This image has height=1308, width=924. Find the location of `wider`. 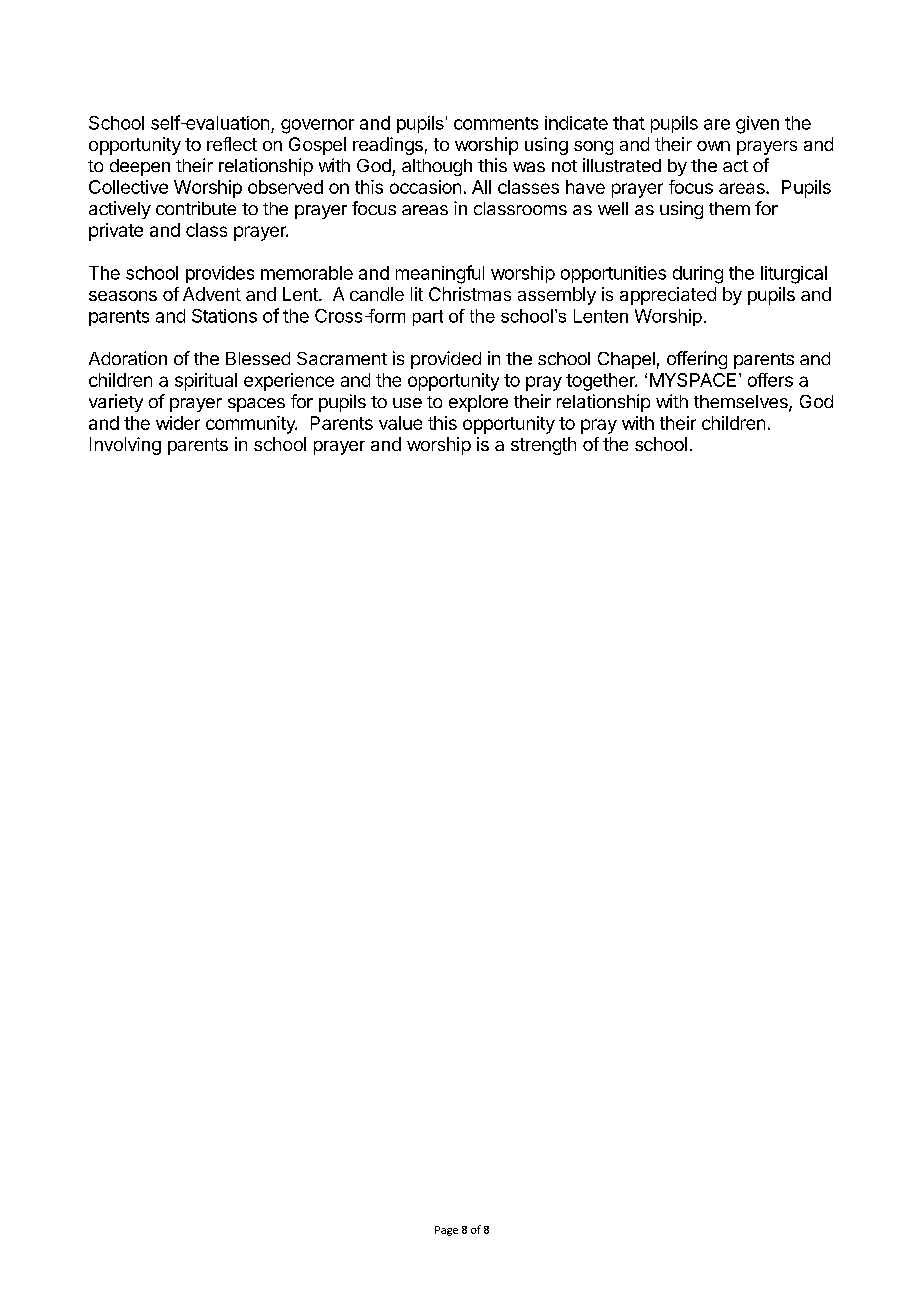

wider is located at coordinates (178, 423).
